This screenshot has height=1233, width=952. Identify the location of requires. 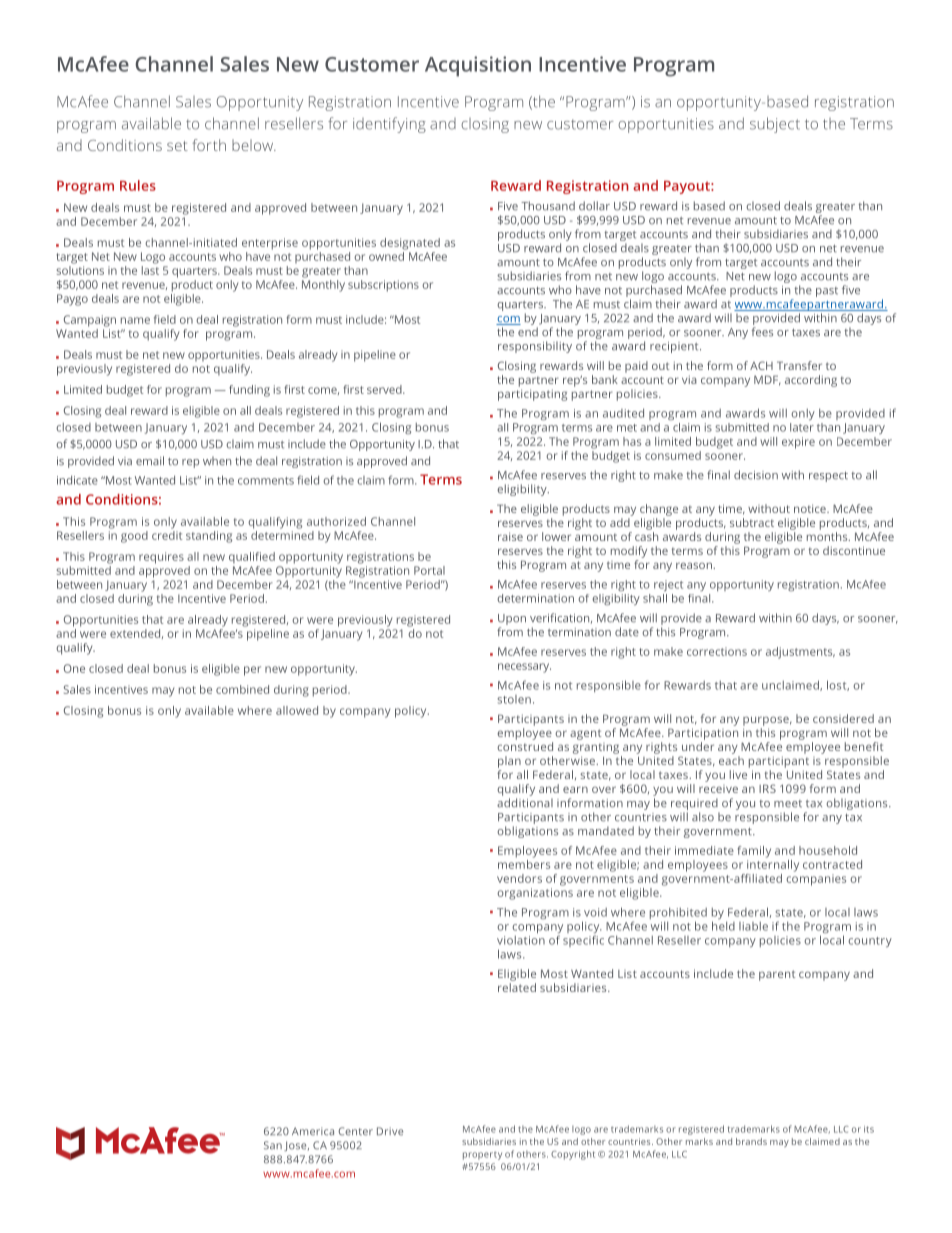
(161, 558).
